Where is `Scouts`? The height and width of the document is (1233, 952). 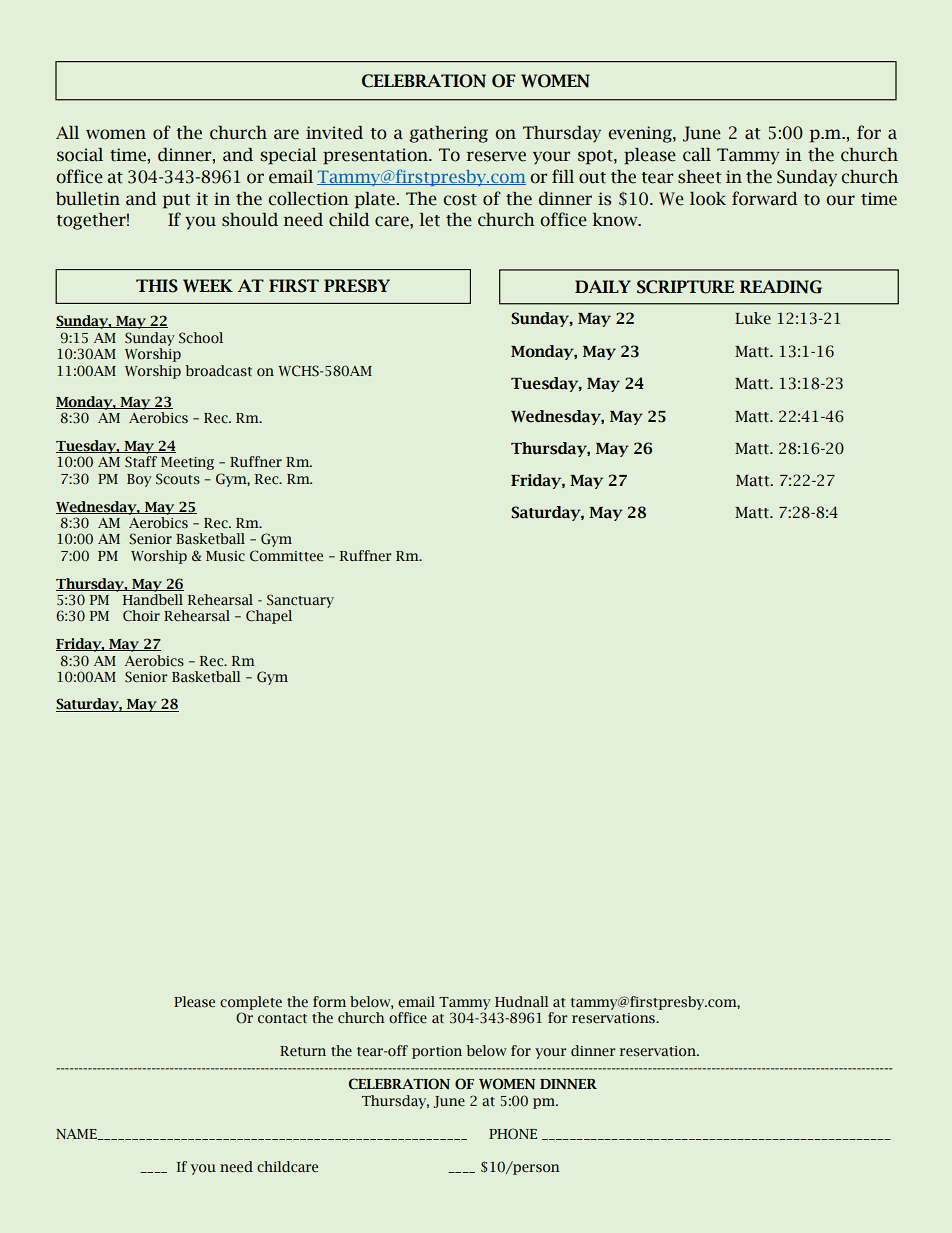
Scouts is located at coordinates (178, 479).
